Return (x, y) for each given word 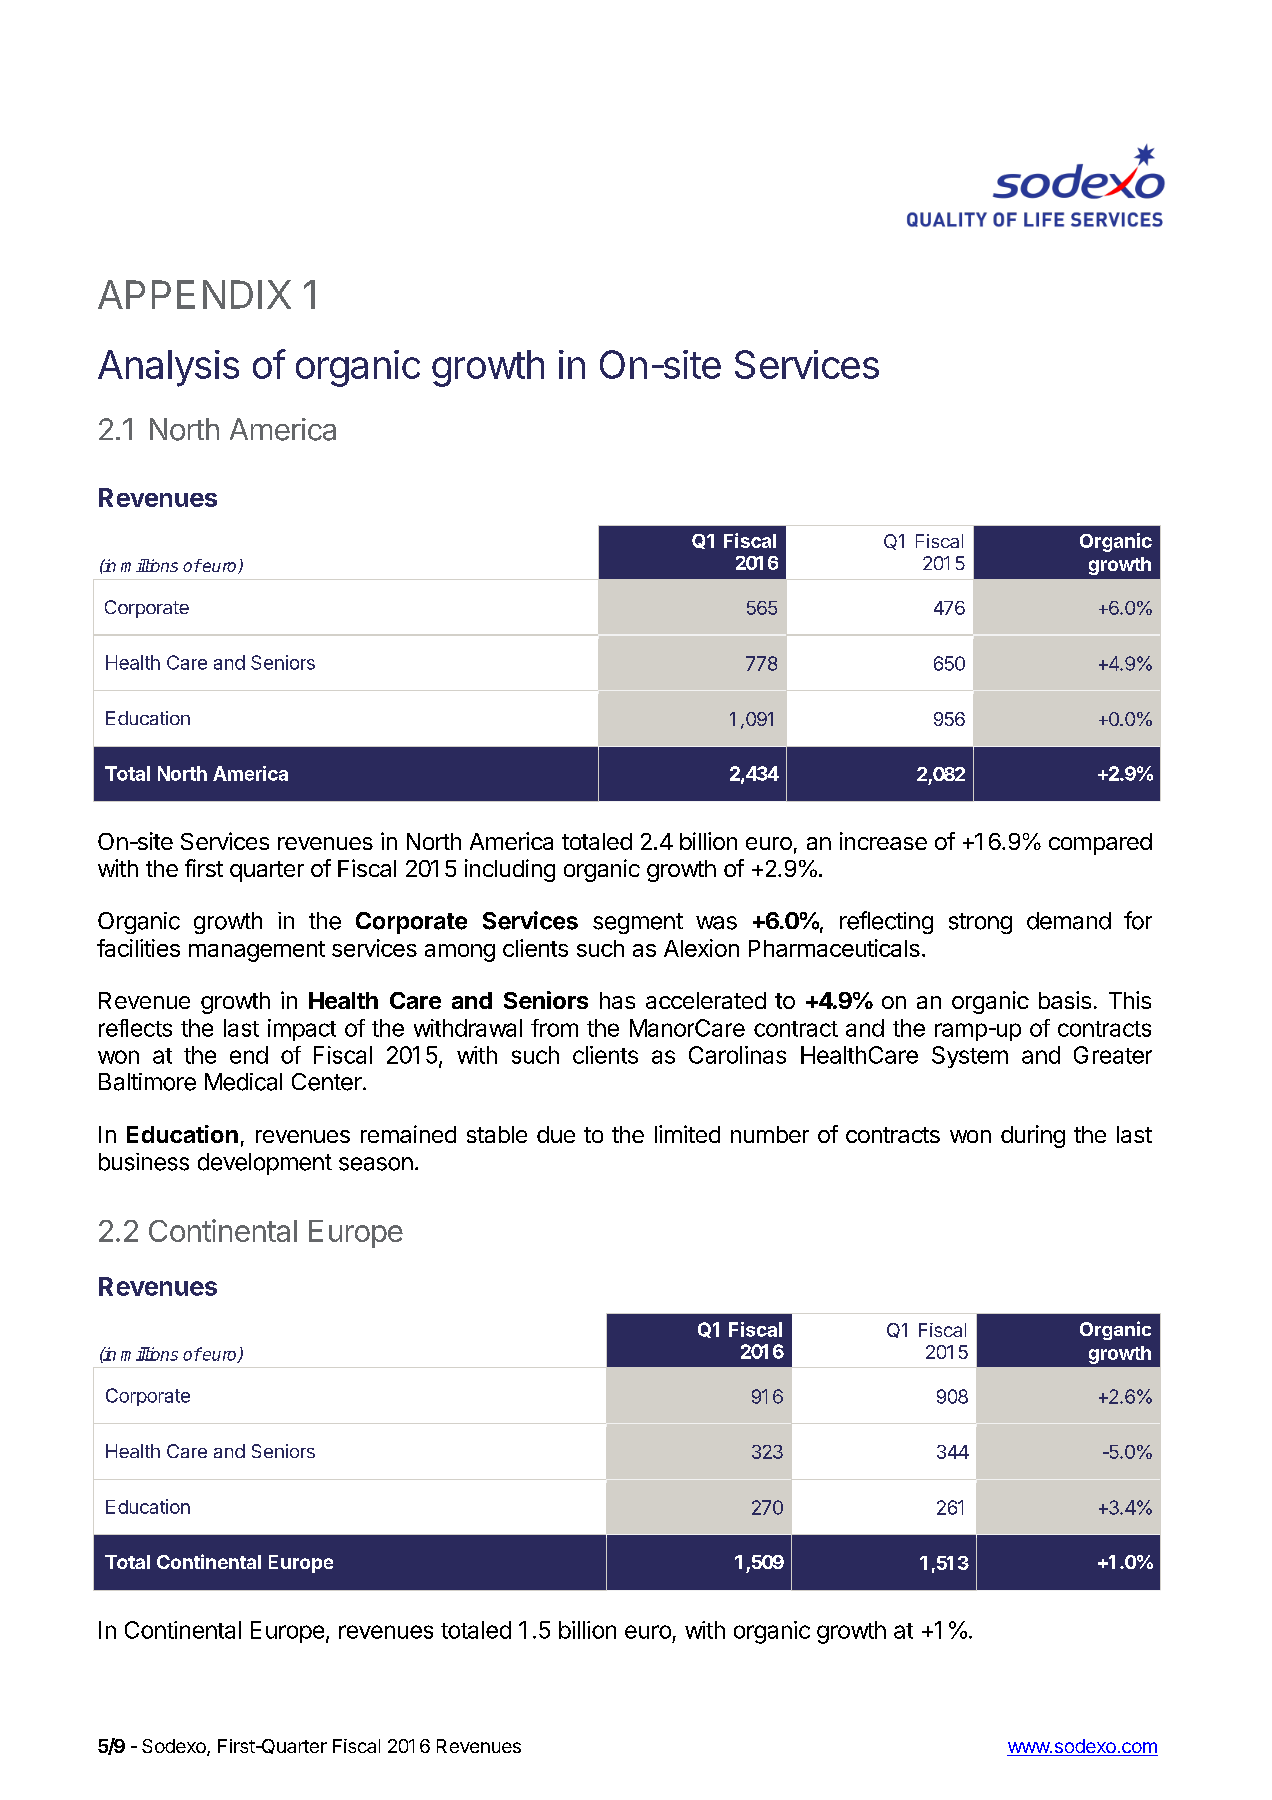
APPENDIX (194, 294)
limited (687, 1134)
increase (883, 841)
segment (638, 923)
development (265, 1164)
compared (1100, 844)
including (510, 870)
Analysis (168, 368)
